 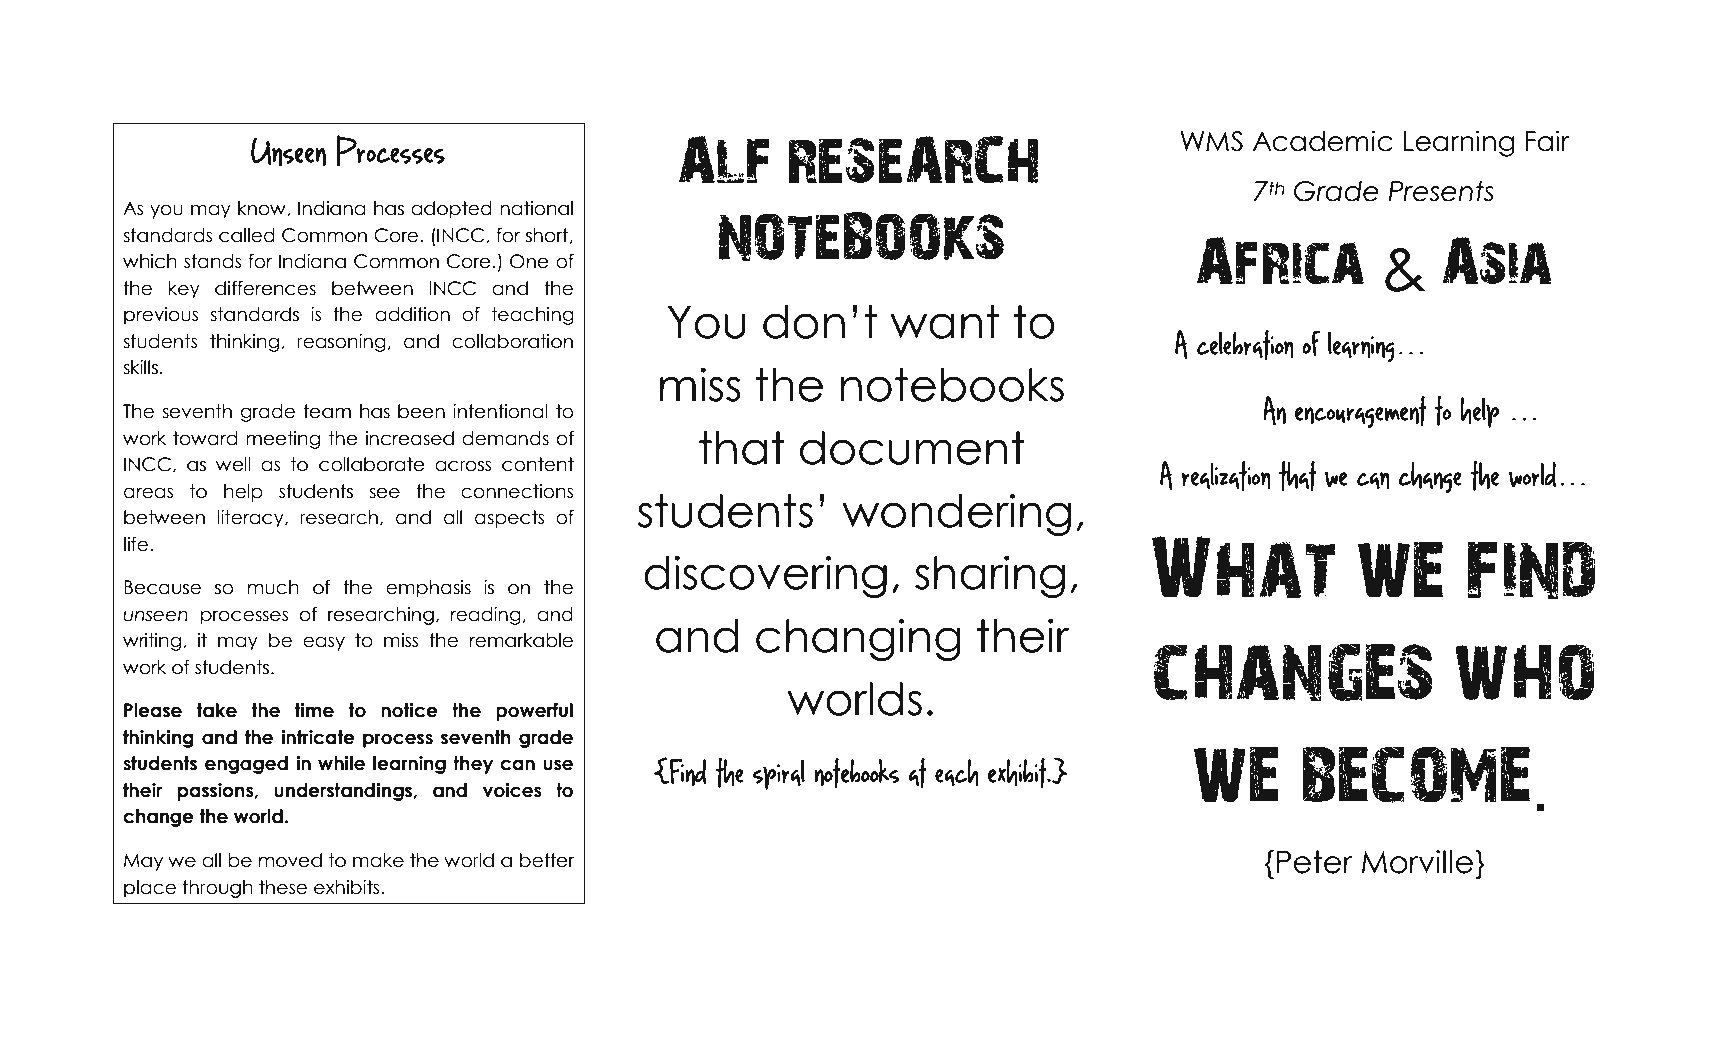 I want to click on better, so click(x=547, y=860).
